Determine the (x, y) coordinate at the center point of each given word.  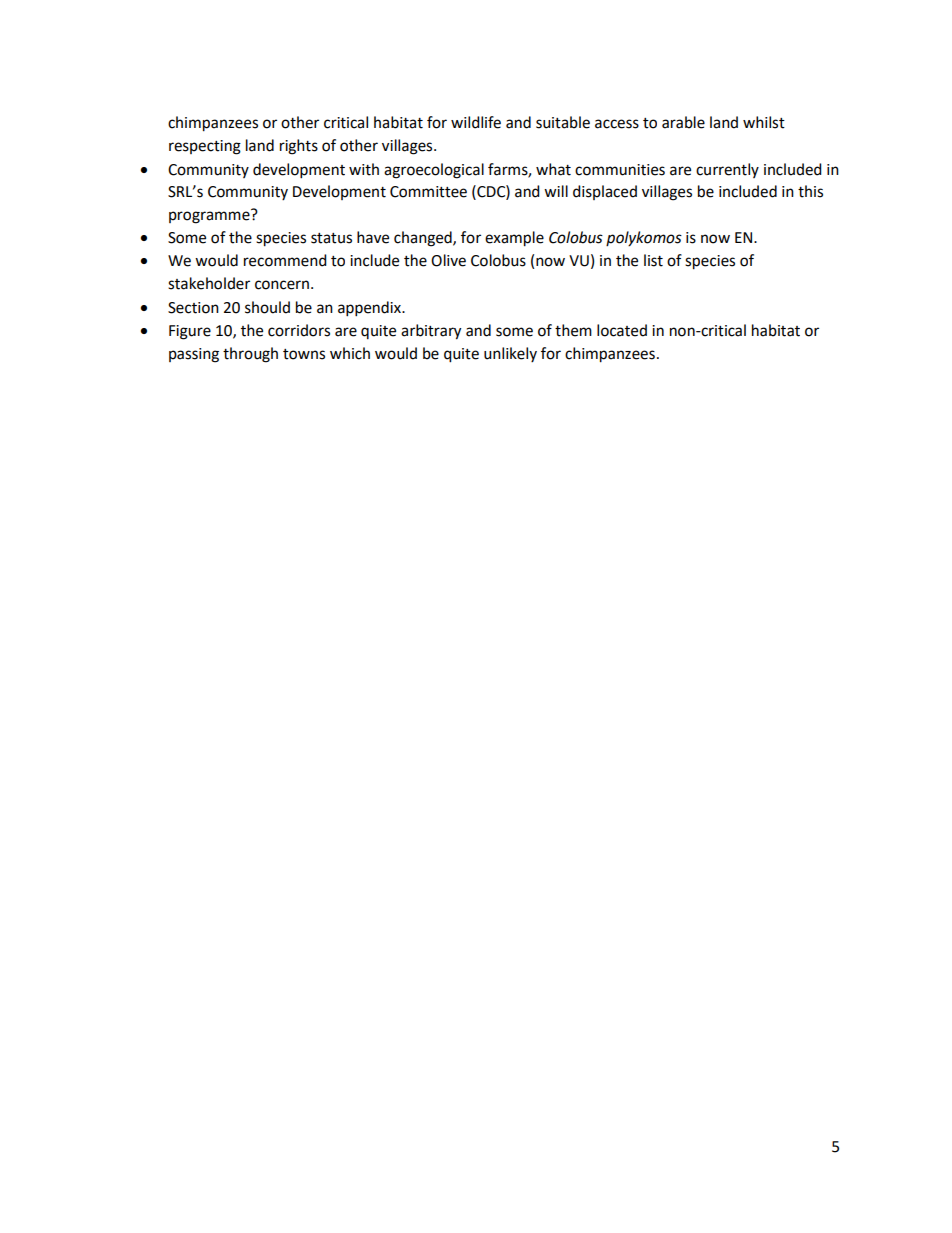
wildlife (476, 122)
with (364, 169)
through (250, 355)
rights (299, 147)
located (622, 330)
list (653, 260)
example (514, 239)
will (556, 191)
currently (727, 170)
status (331, 238)
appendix (370, 309)
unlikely (510, 354)
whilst (764, 122)
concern (282, 285)
